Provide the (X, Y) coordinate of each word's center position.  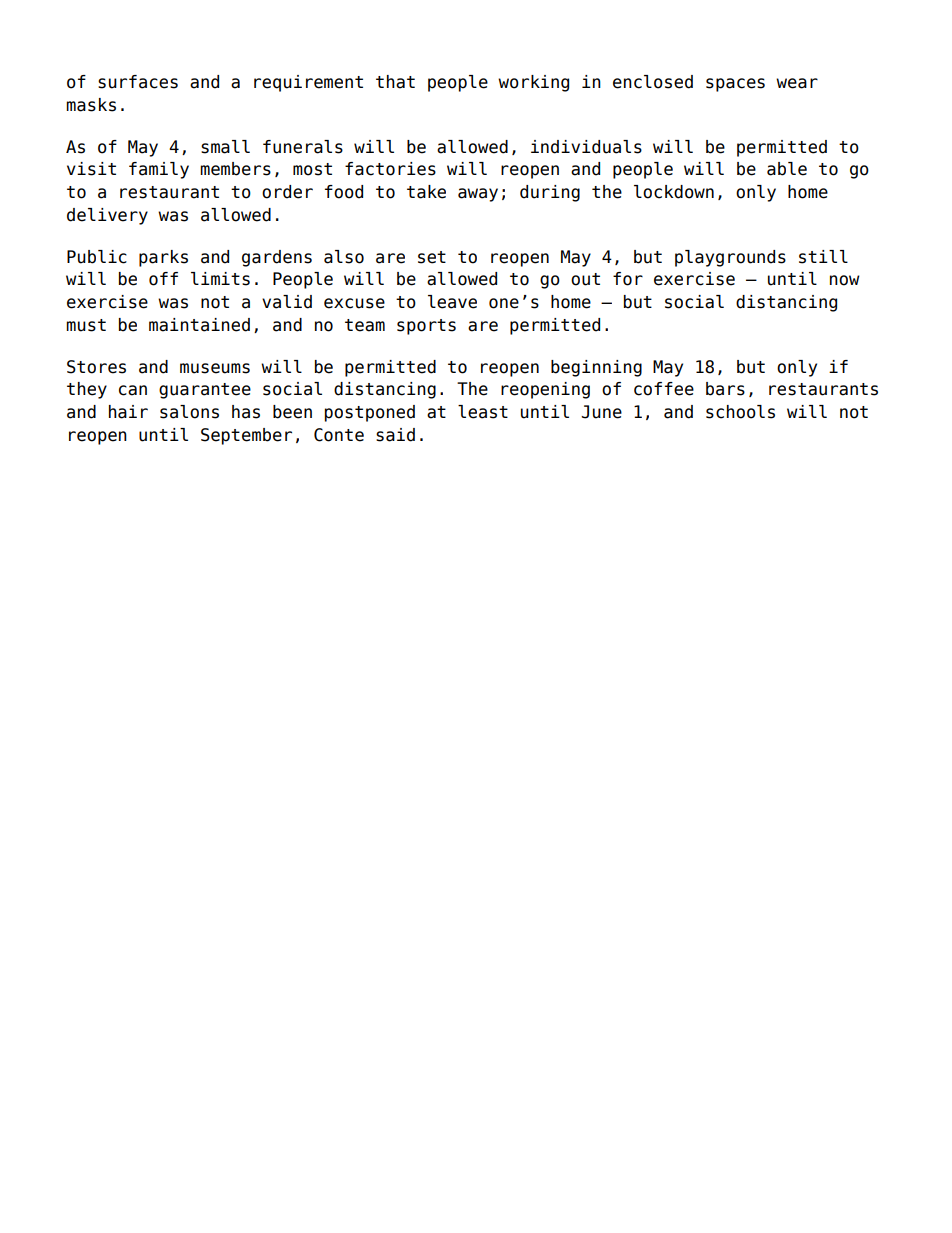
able (787, 169)
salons (189, 412)
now (845, 280)
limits (220, 279)
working (533, 83)
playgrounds (730, 258)
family (159, 170)
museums (215, 368)
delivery (107, 216)
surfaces (138, 82)
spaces (735, 85)
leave (452, 302)
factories (390, 169)
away (478, 195)
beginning (596, 368)
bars (725, 389)
